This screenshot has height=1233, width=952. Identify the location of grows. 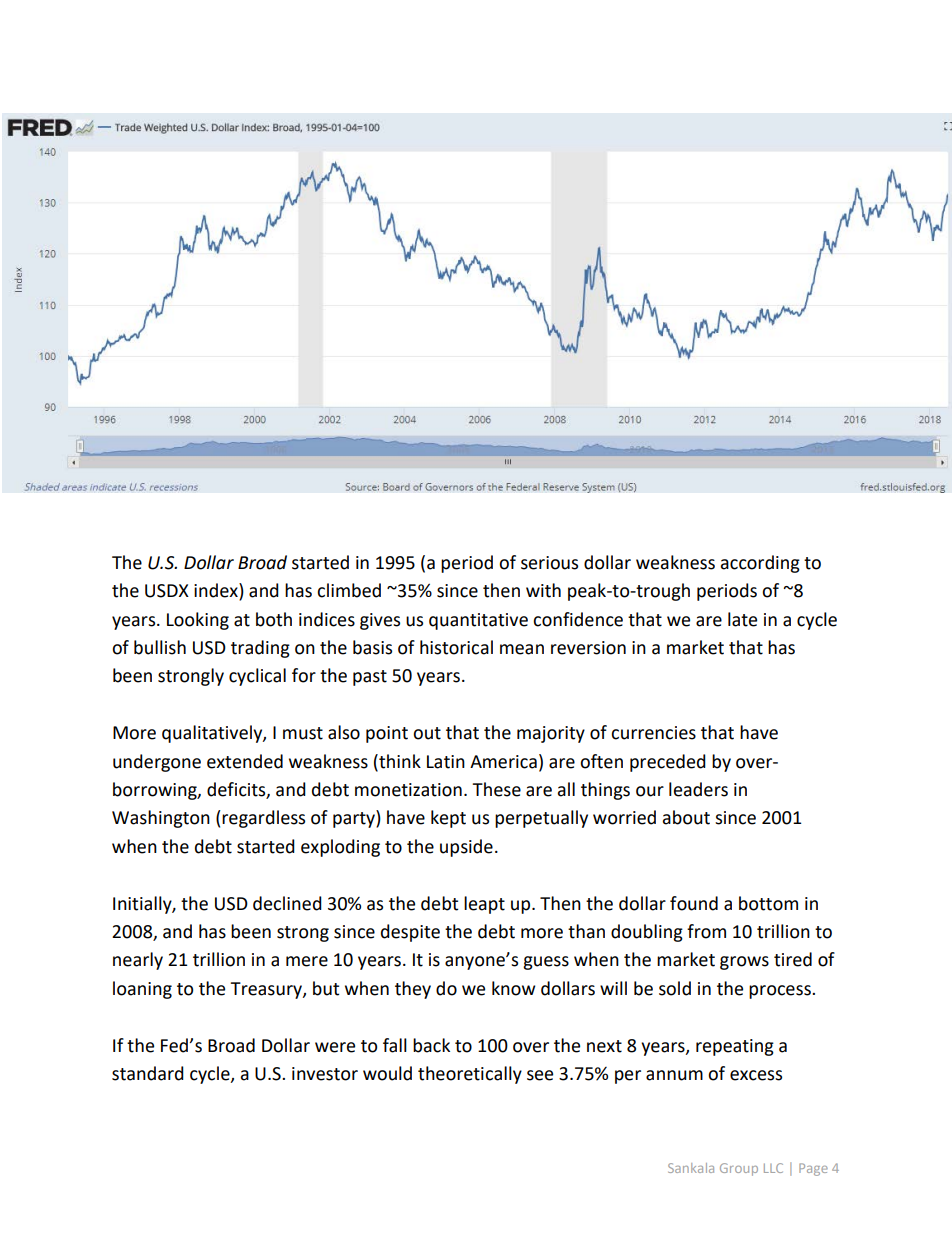
(744, 963).
